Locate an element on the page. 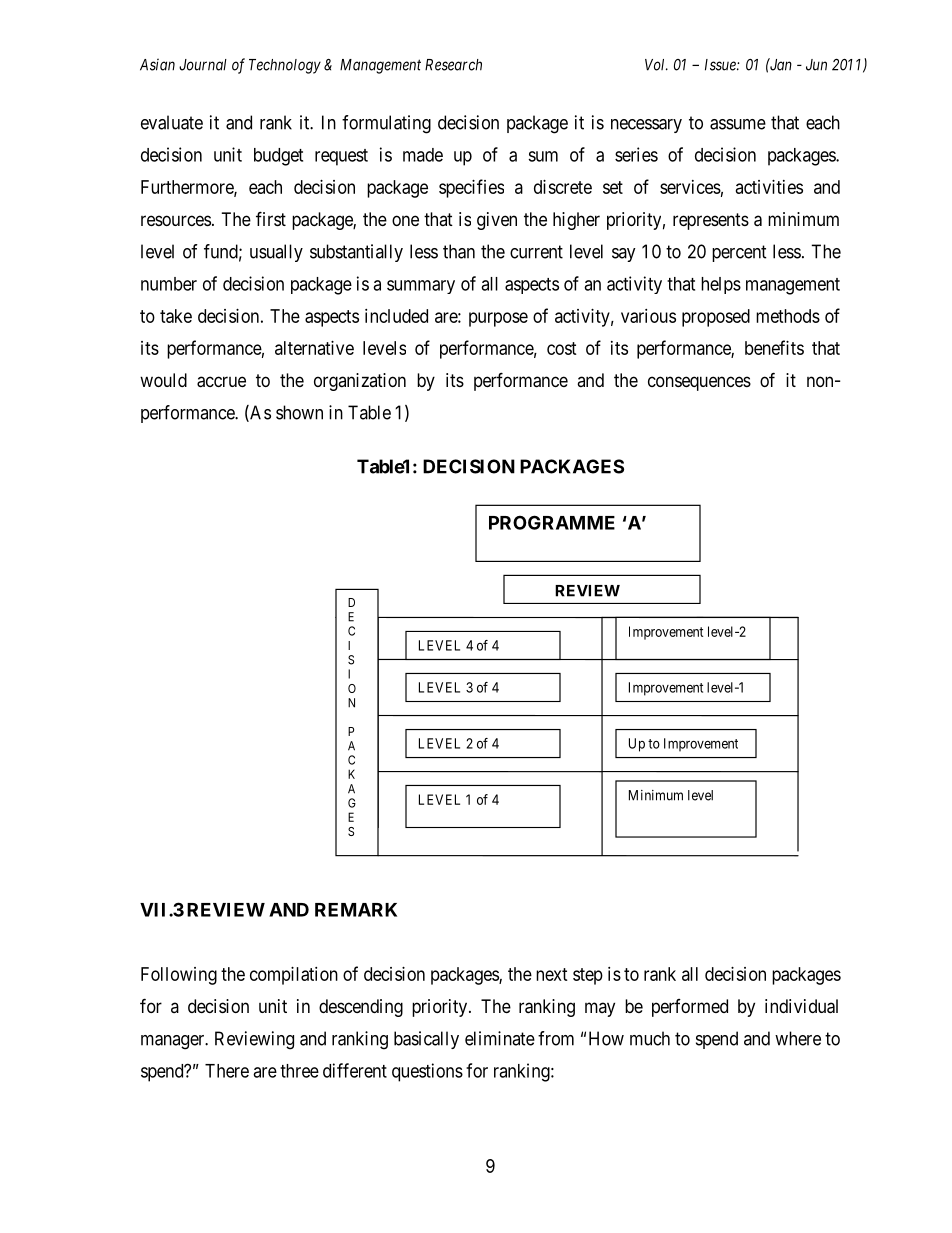 The width and height of the page is (952, 1233). consequences is located at coordinates (699, 383).
